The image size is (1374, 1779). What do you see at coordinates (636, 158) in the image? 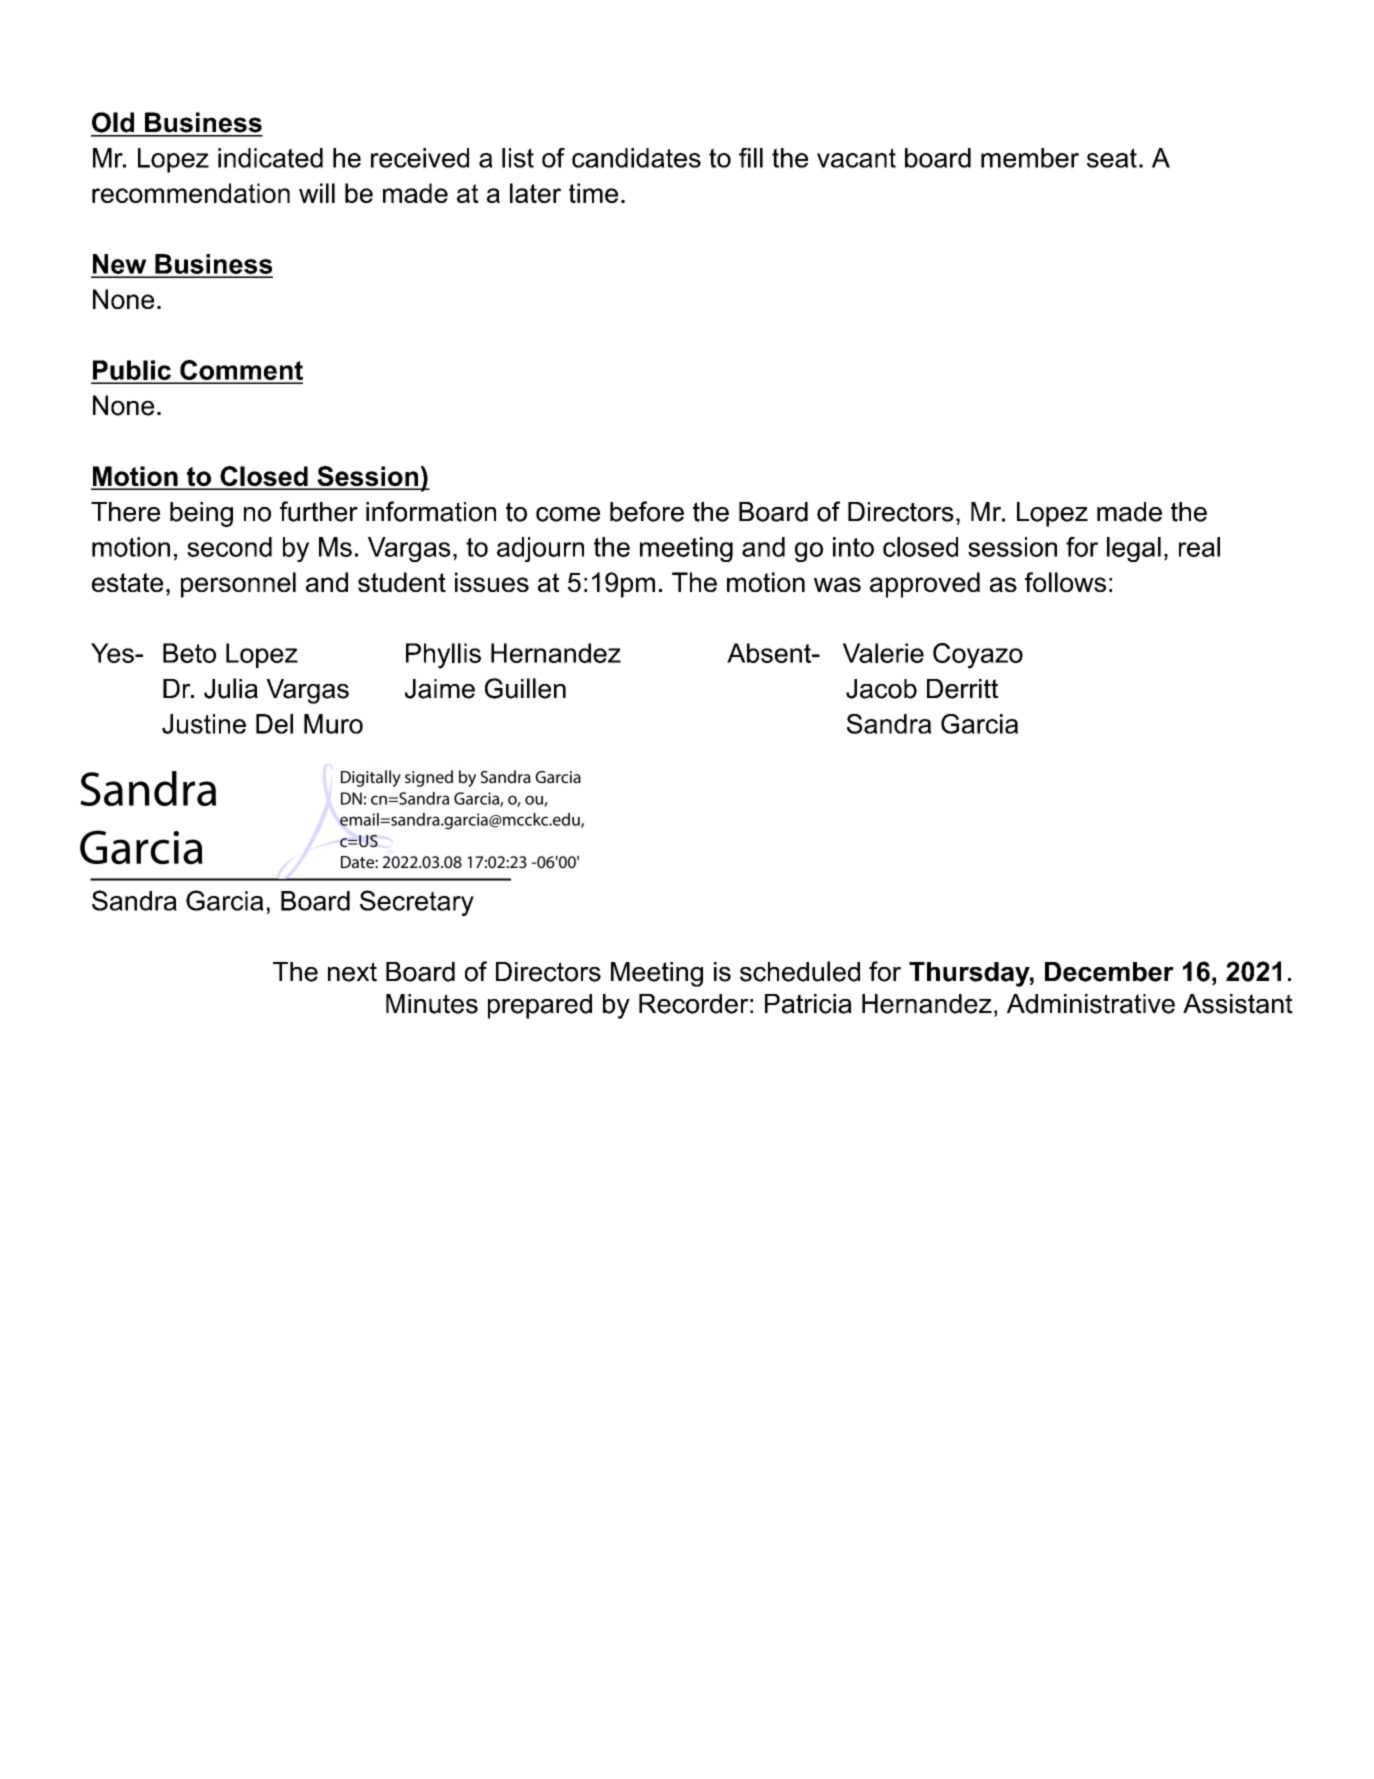
I see `candidates` at bounding box center [636, 158].
